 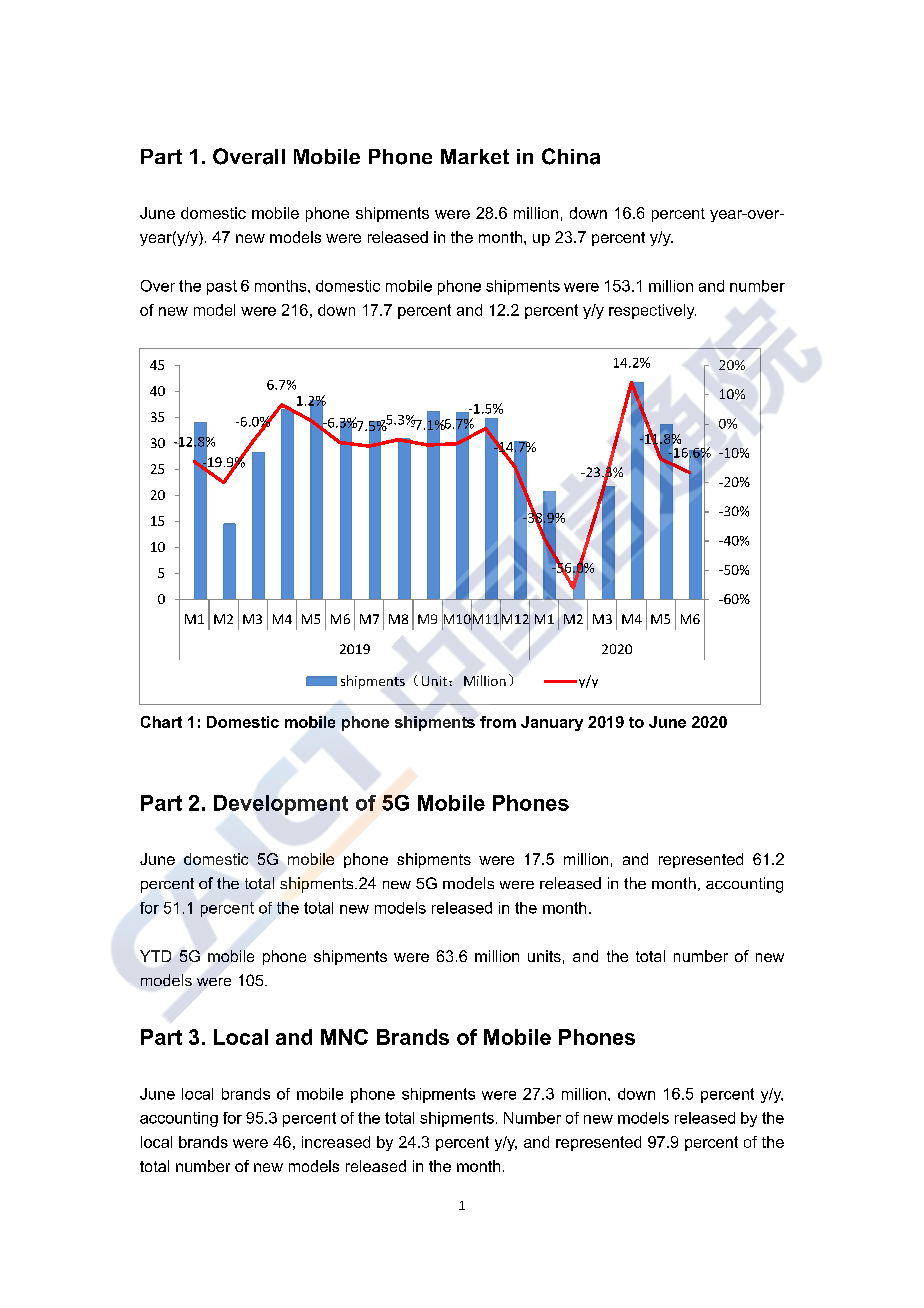 I want to click on China, so click(x=571, y=156).
